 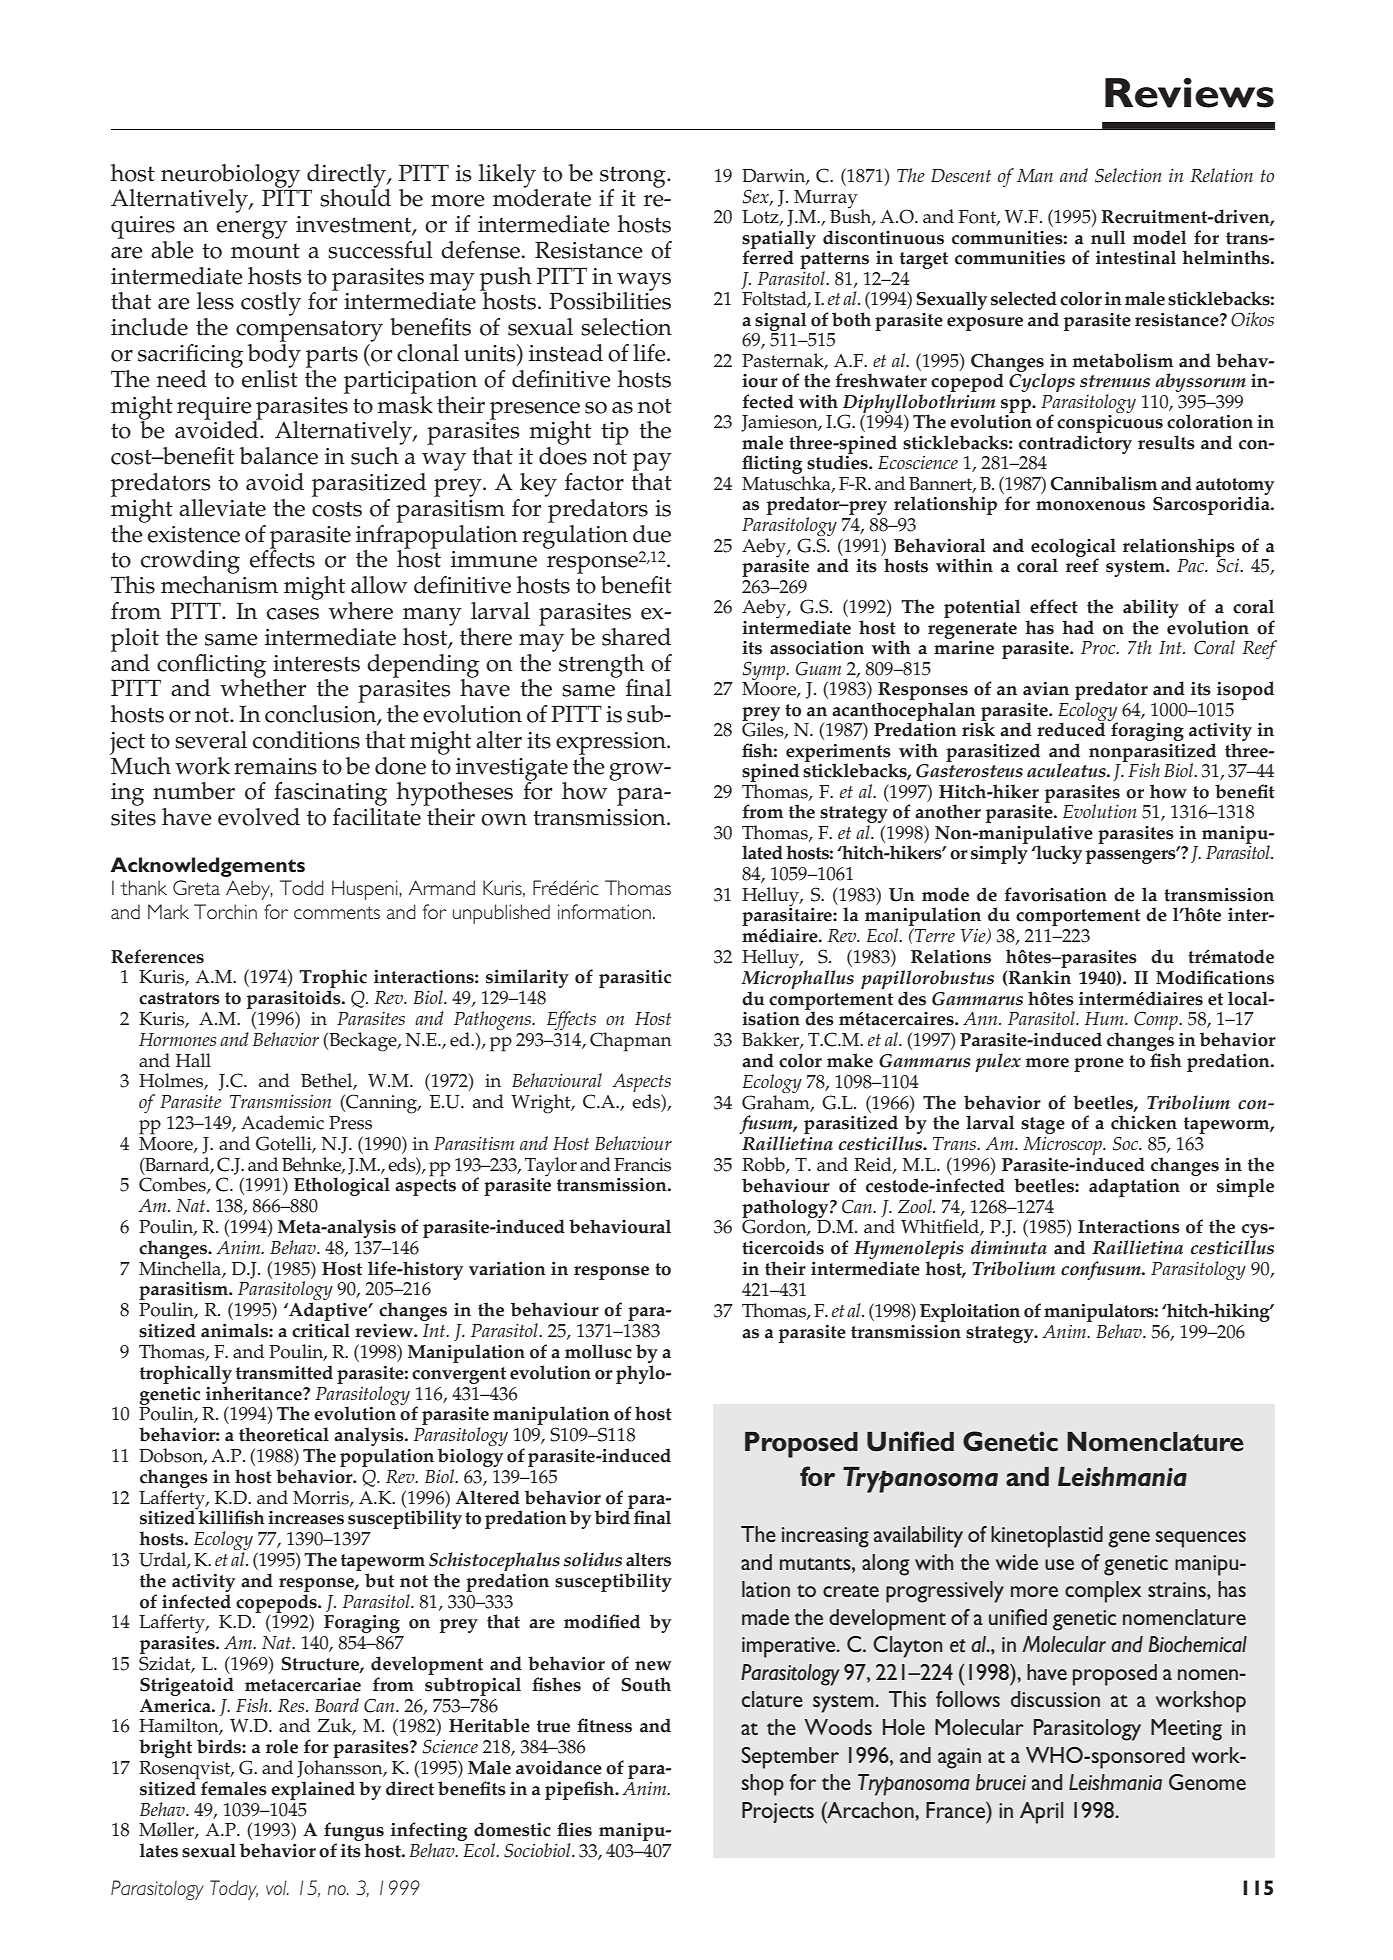 What do you see at coordinates (1041, 1813) in the page?
I see `April` at bounding box center [1041, 1813].
